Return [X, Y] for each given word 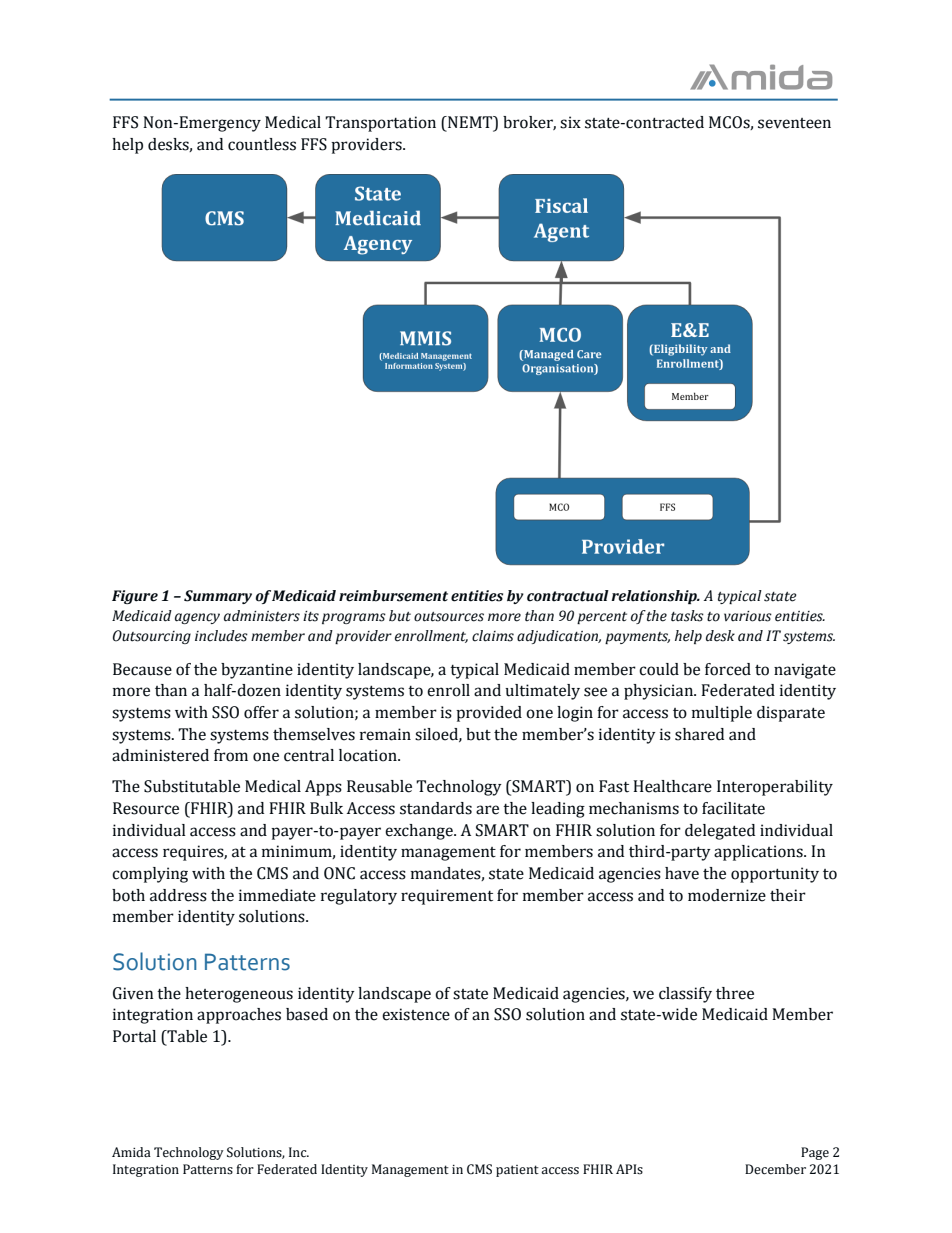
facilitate [733, 808]
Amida [131, 1152]
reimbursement [393, 596]
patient [517, 1171]
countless [262, 144]
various [748, 616]
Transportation [380, 124]
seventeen [794, 123]
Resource [146, 808]
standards [436, 808]
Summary [218, 597]
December [775, 1169]
